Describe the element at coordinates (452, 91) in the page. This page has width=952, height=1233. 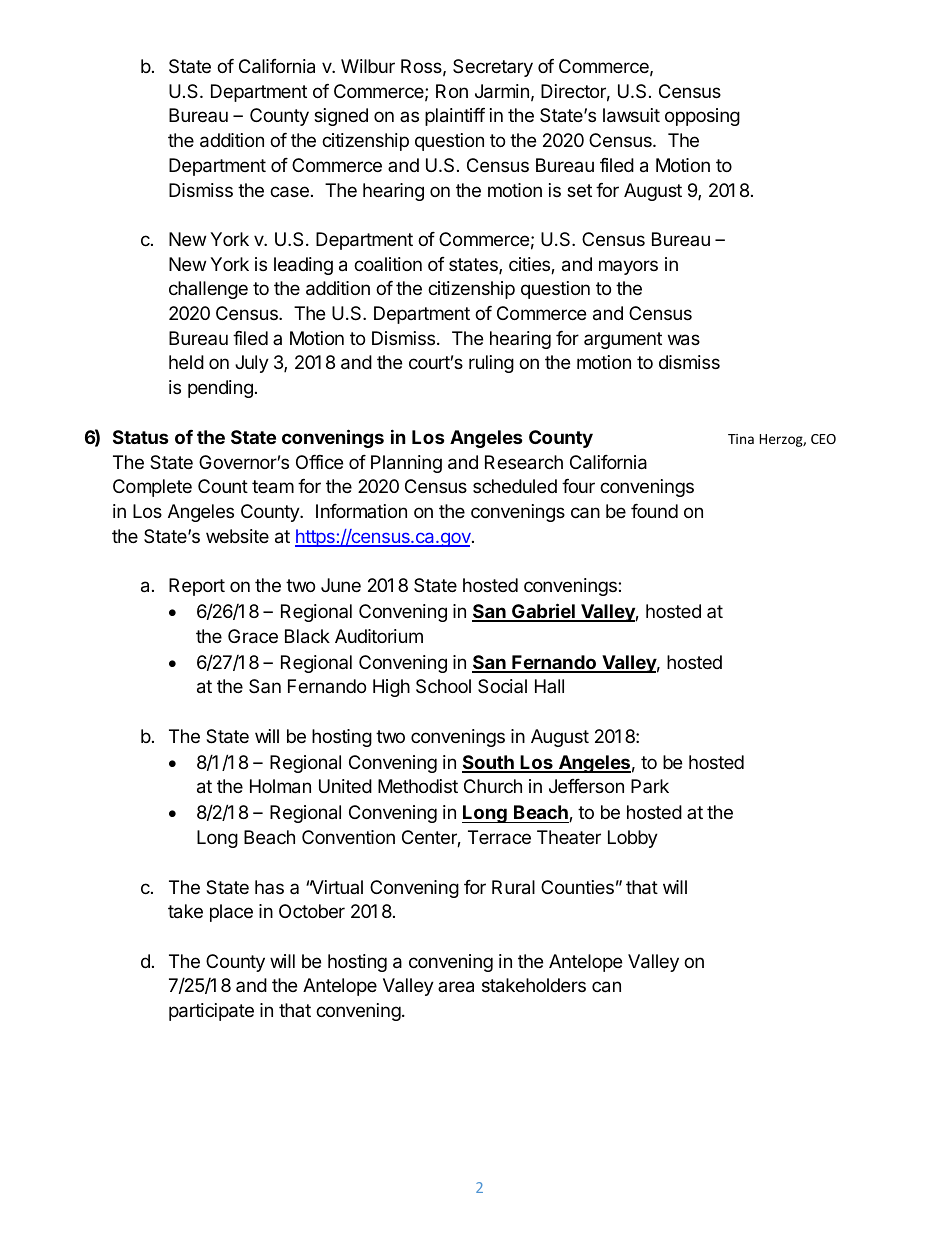
I see `Ron` at that location.
